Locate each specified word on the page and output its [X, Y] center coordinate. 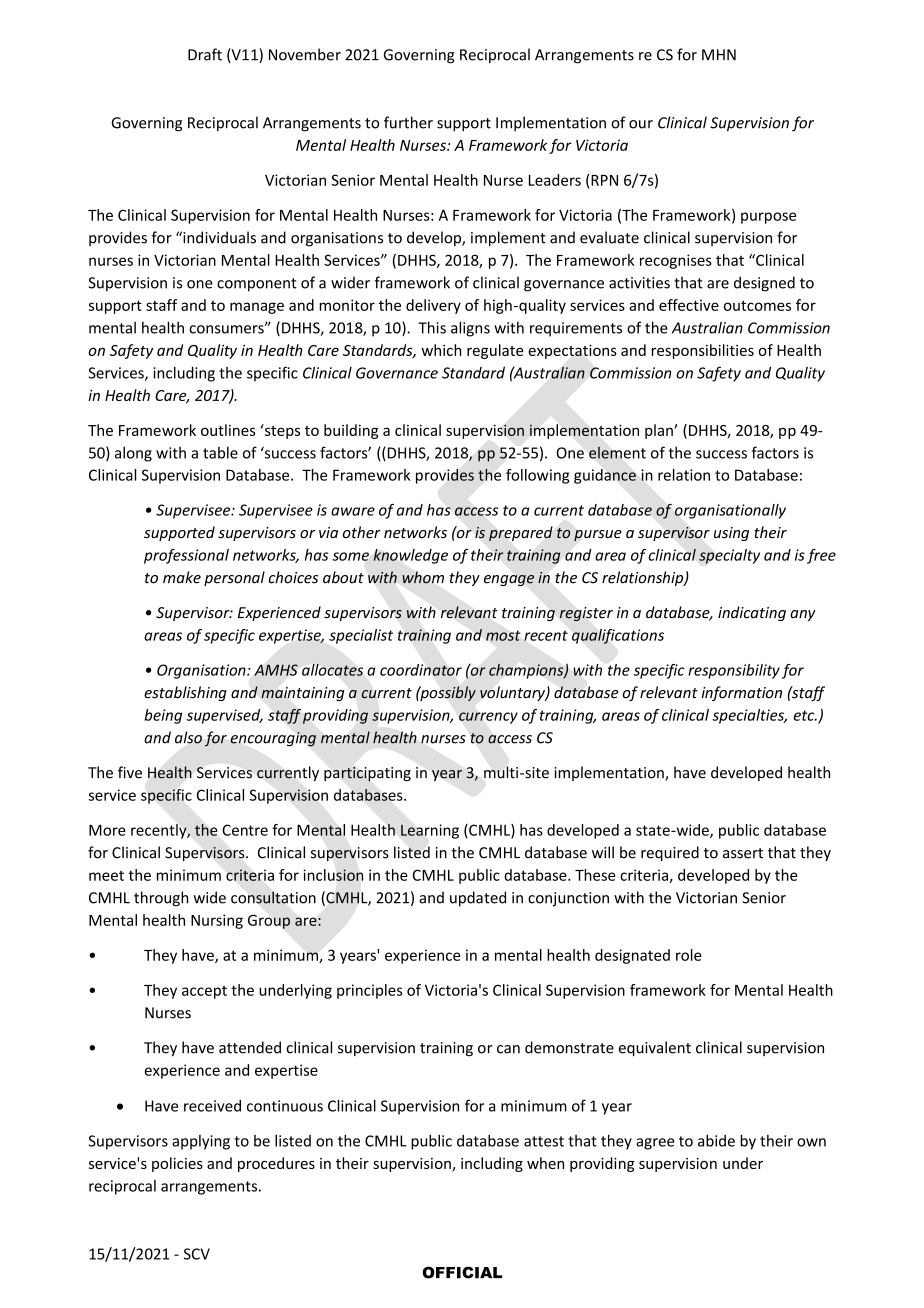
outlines [228, 430]
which [441, 350]
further [408, 122]
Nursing [217, 921]
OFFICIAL [462, 1272]
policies [177, 1164]
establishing [185, 693]
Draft [205, 54]
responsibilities [703, 351]
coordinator [421, 670]
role [688, 955]
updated [478, 899]
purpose [768, 218]
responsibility [734, 671]
